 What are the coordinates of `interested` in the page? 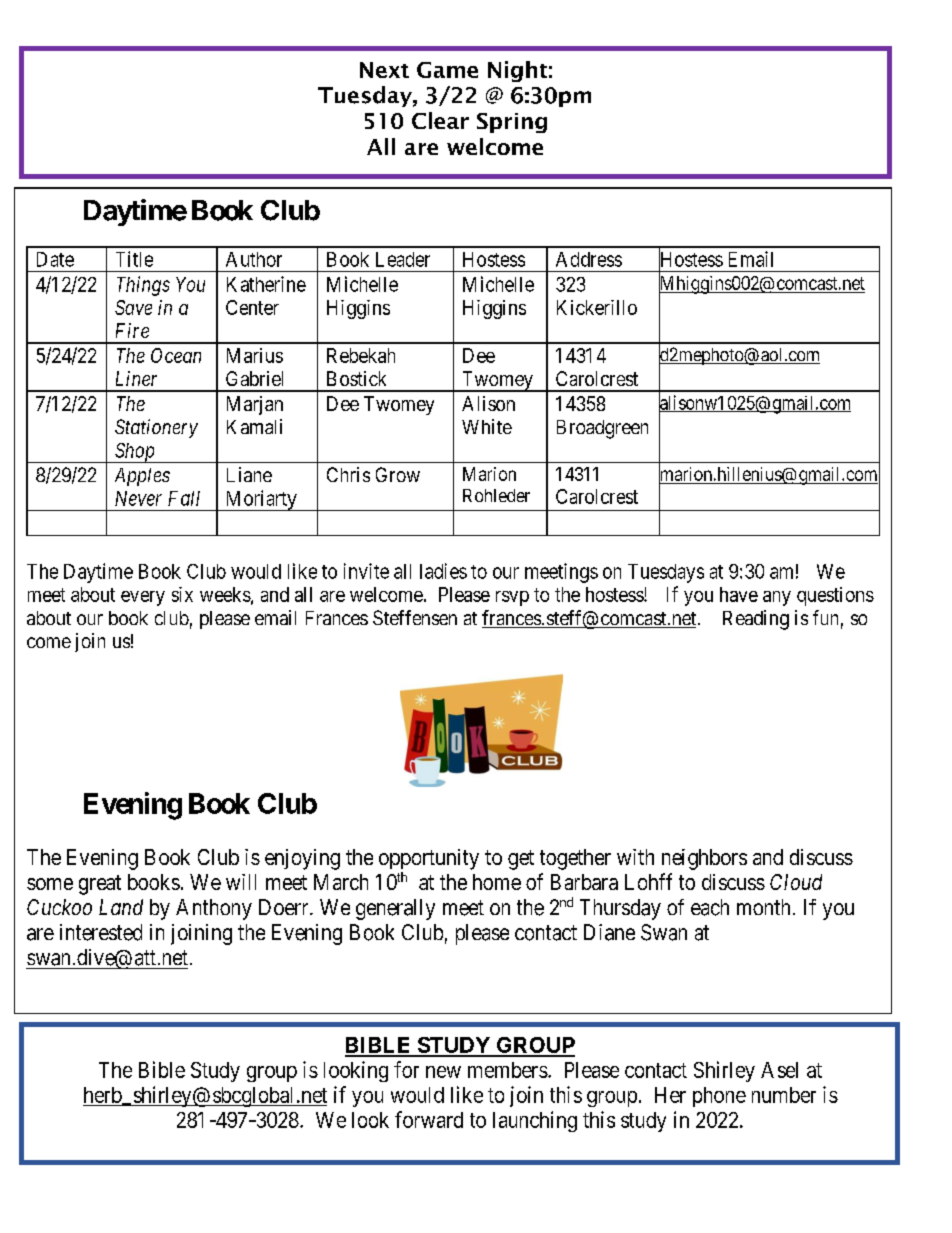 It's located at (101, 932).
